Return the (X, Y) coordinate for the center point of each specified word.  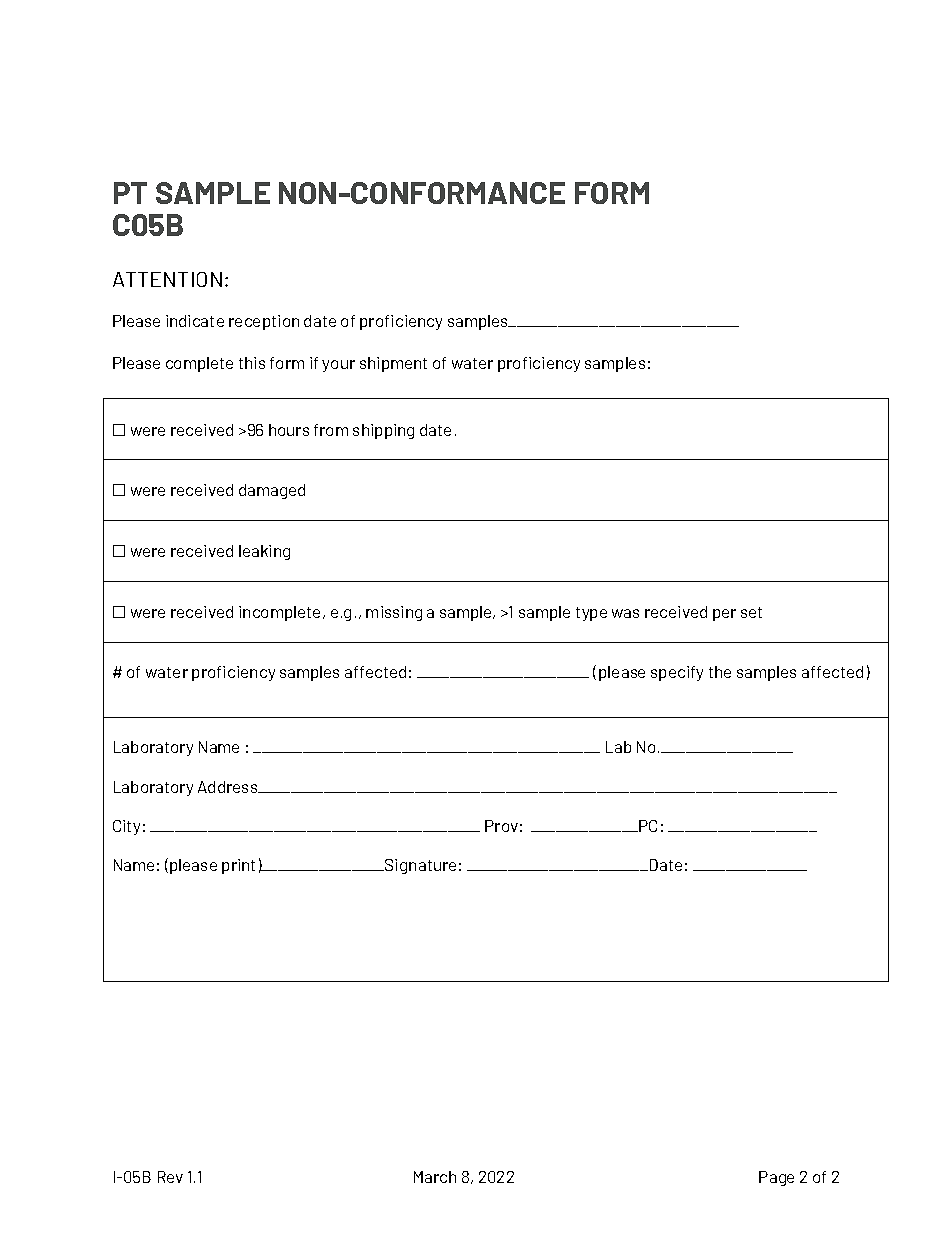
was (625, 613)
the (720, 672)
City (126, 827)
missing (394, 613)
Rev (170, 1177)
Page (776, 1178)
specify (677, 673)
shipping (383, 431)
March (435, 1177)
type (591, 614)
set (751, 612)
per (724, 615)
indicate (195, 321)
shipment (393, 364)
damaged (272, 491)
